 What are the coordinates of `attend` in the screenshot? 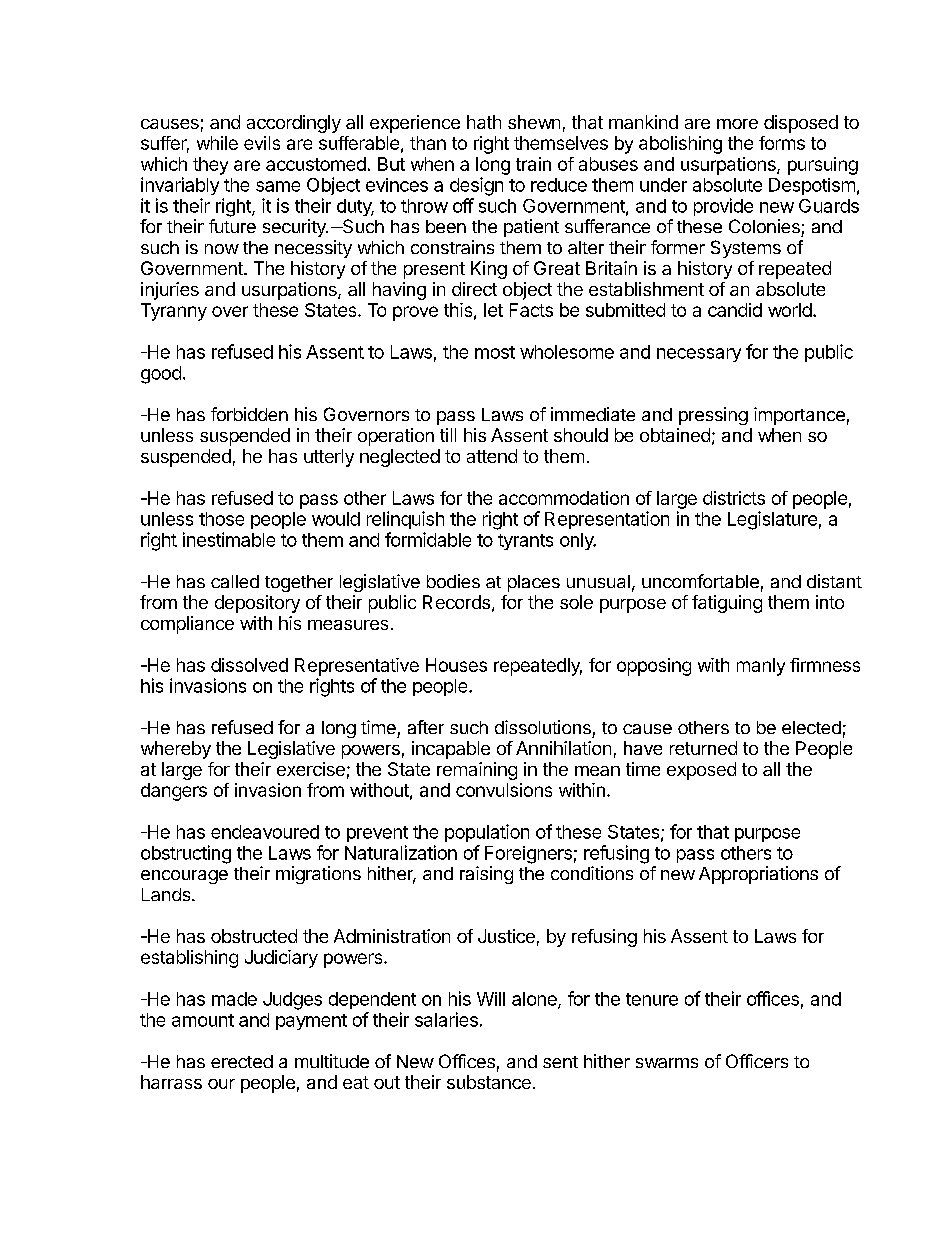 It's located at (492, 456).
